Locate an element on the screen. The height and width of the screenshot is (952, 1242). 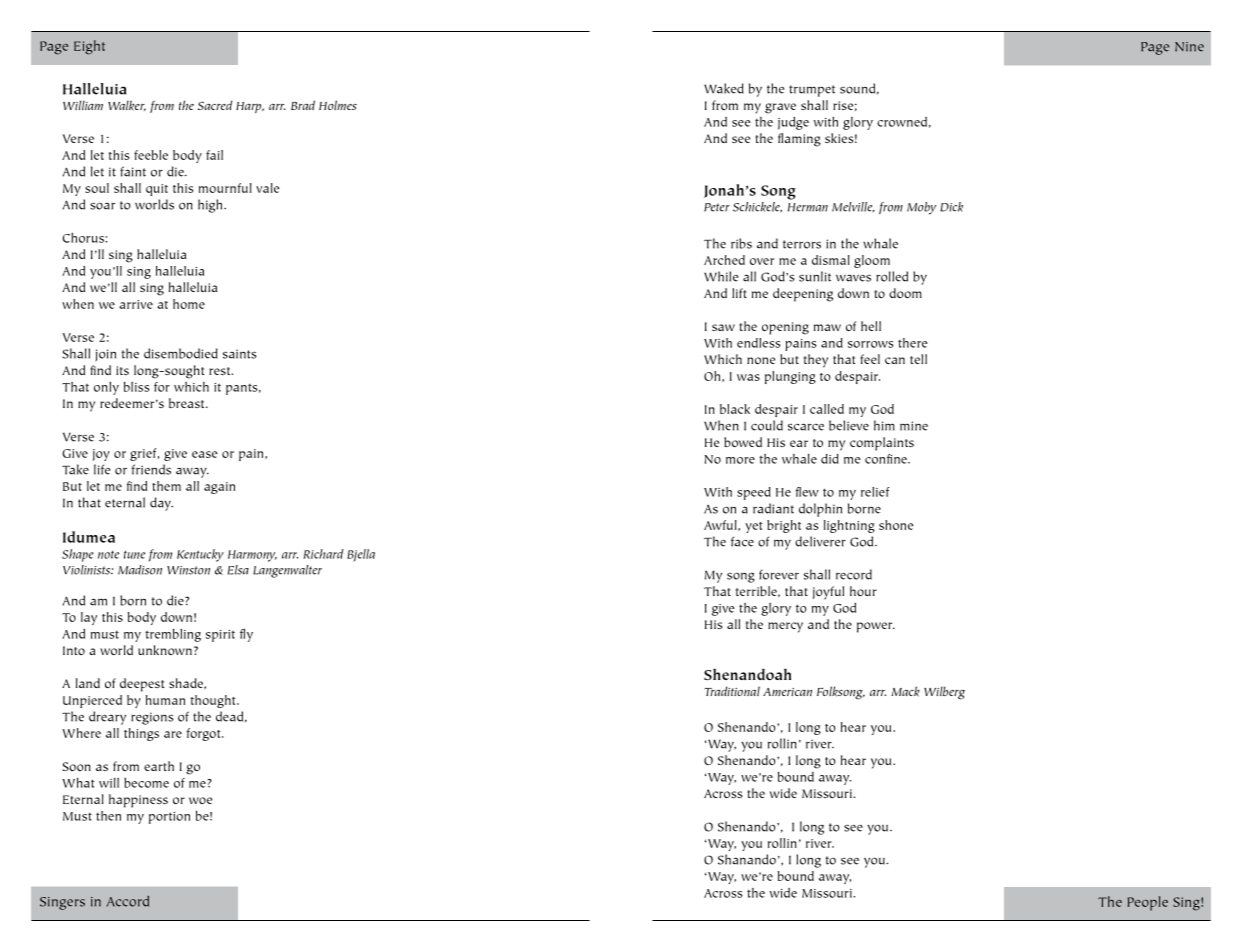
Sacred is located at coordinates (215, 105).
